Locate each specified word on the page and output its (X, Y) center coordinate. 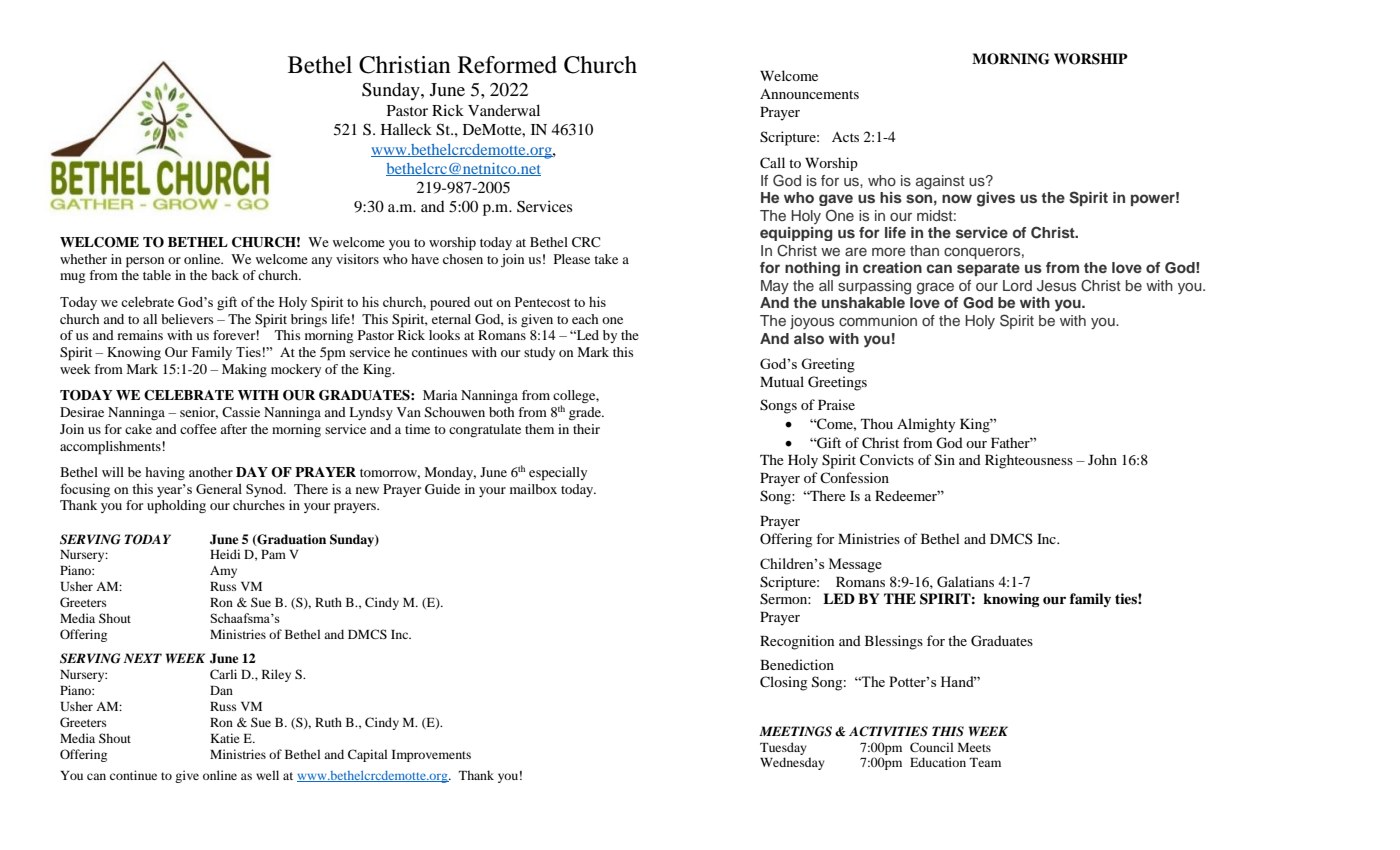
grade (586, 413)
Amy (223, 572)
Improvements (431, 756)
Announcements (809, 94)
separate (988, 269)
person (145, 262)
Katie (225, 738)
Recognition (797, 642)
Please (572, 259)
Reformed (507, 65)
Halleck (406, 129)
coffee (198, 429)
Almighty (926, 425)
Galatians (965, 582)
